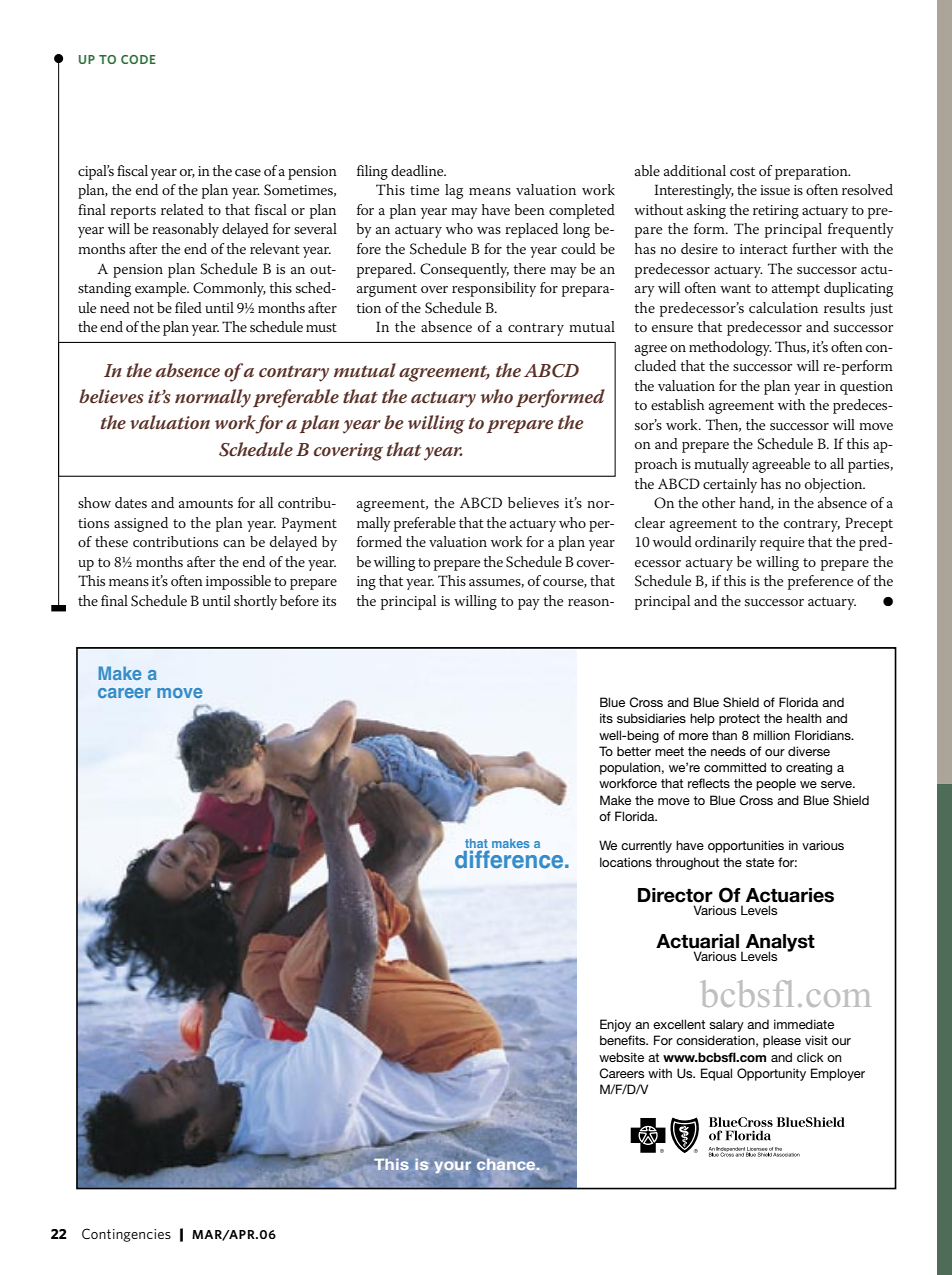 The image size is (952, 1275). Describe the element at coordinates (651, 718) in the image. I see `subsidiaries` at that location.
